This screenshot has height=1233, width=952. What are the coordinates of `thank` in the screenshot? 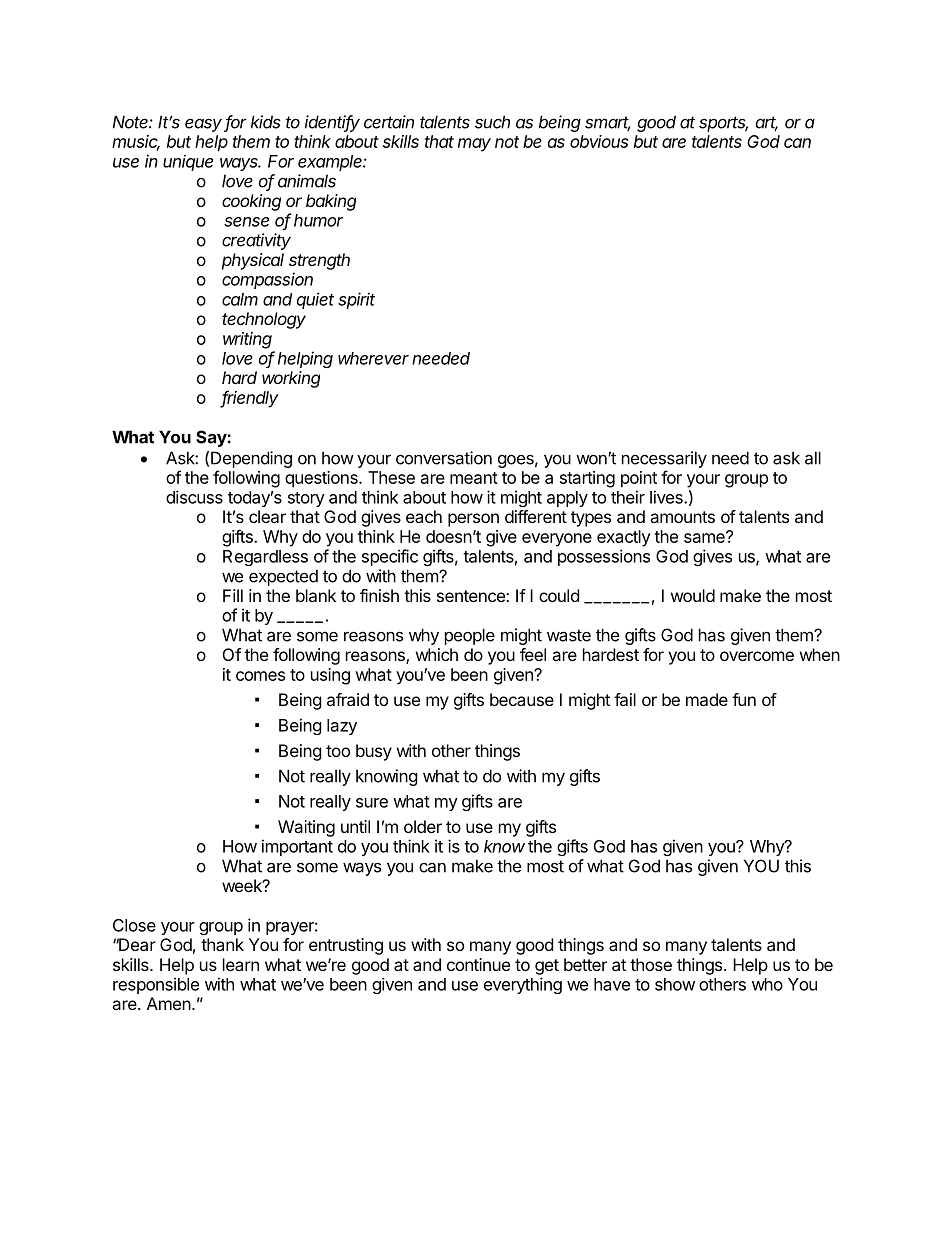 It's located at (222, 944).
